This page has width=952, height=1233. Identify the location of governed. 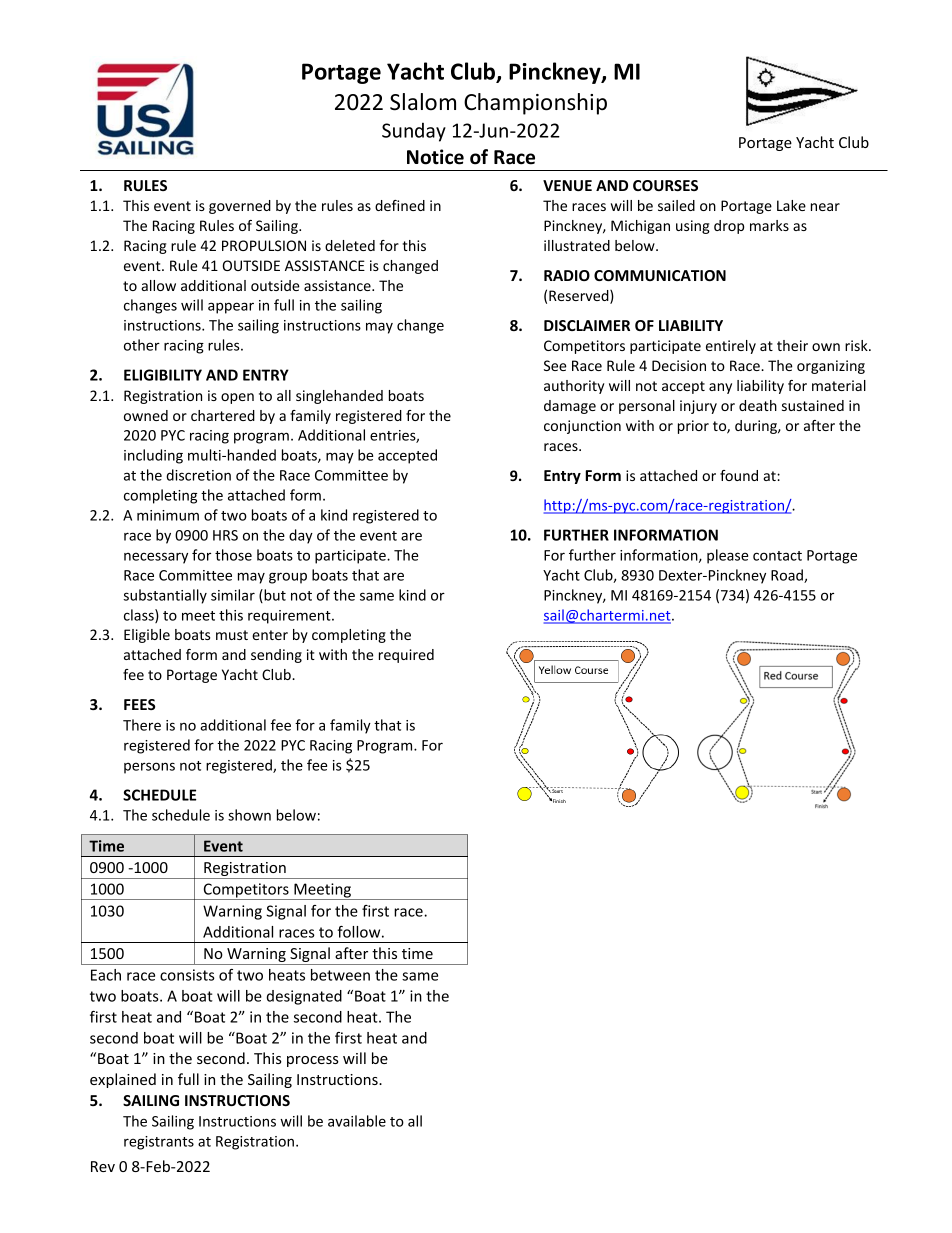
(240, 207).
